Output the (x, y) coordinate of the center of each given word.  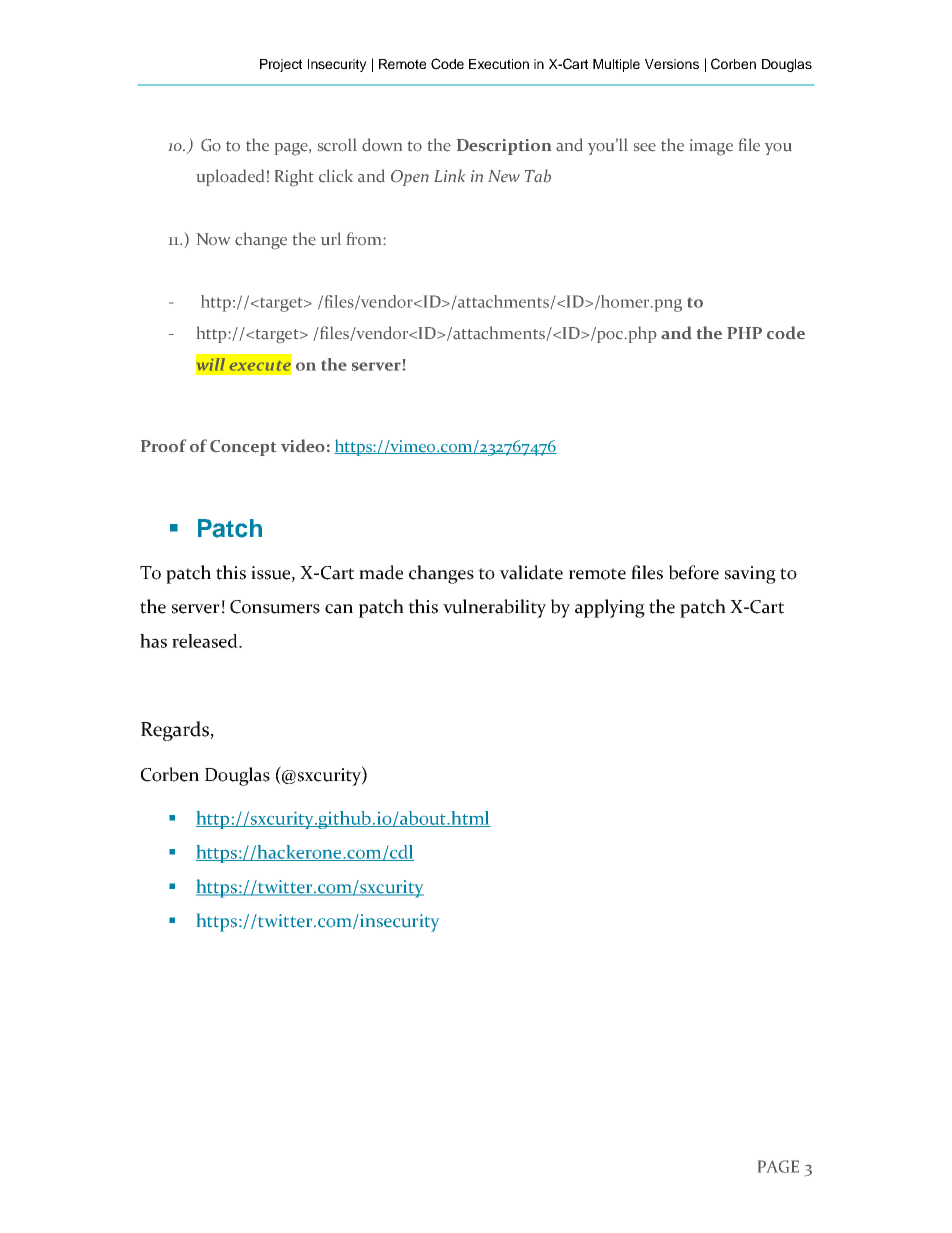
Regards (176, 731)
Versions (672, 64)
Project (281, 65)
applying (610, 608)
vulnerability (494, 608)
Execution (499, 64)
